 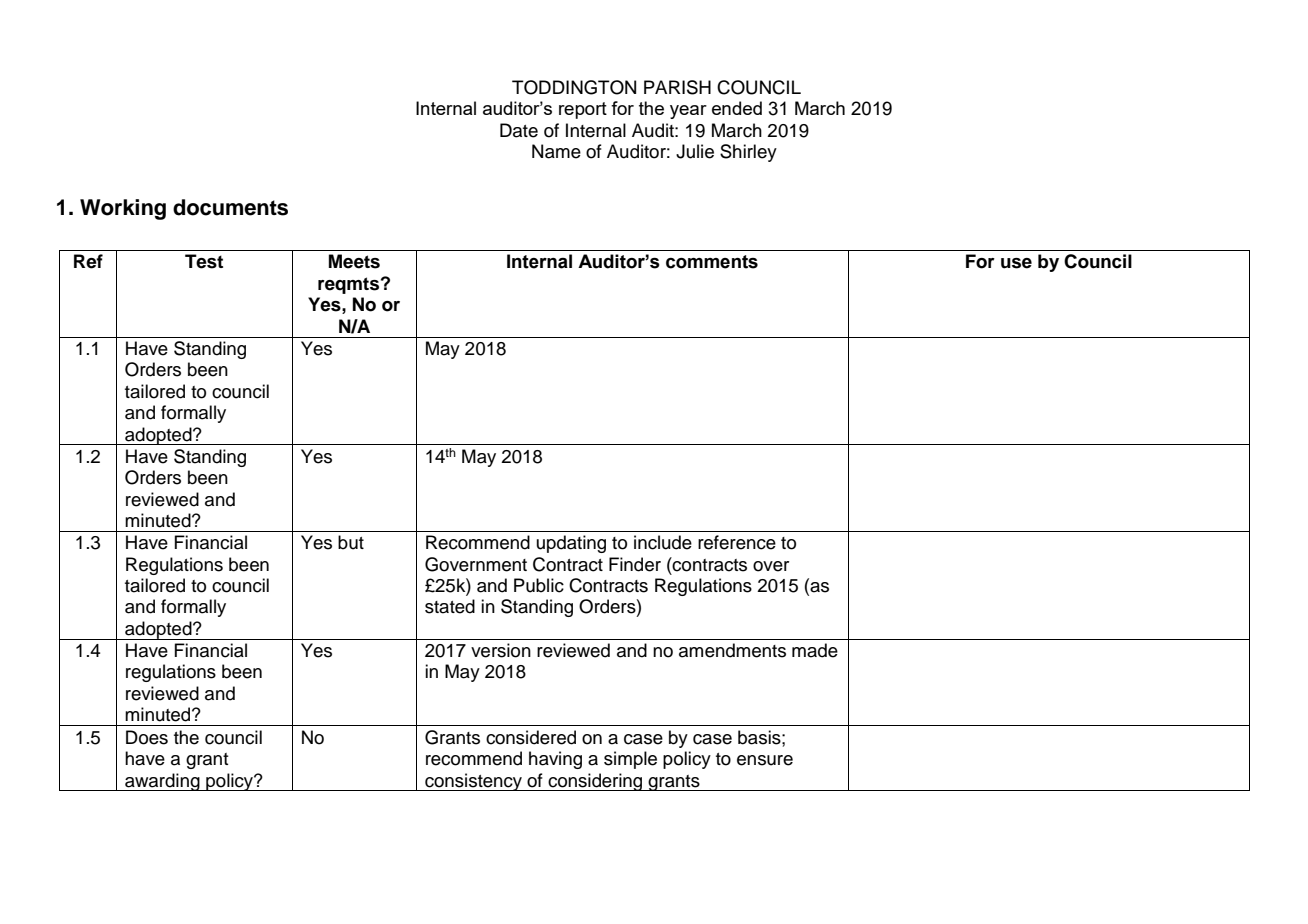 I want to click on include, so click(x=663, y=542).
